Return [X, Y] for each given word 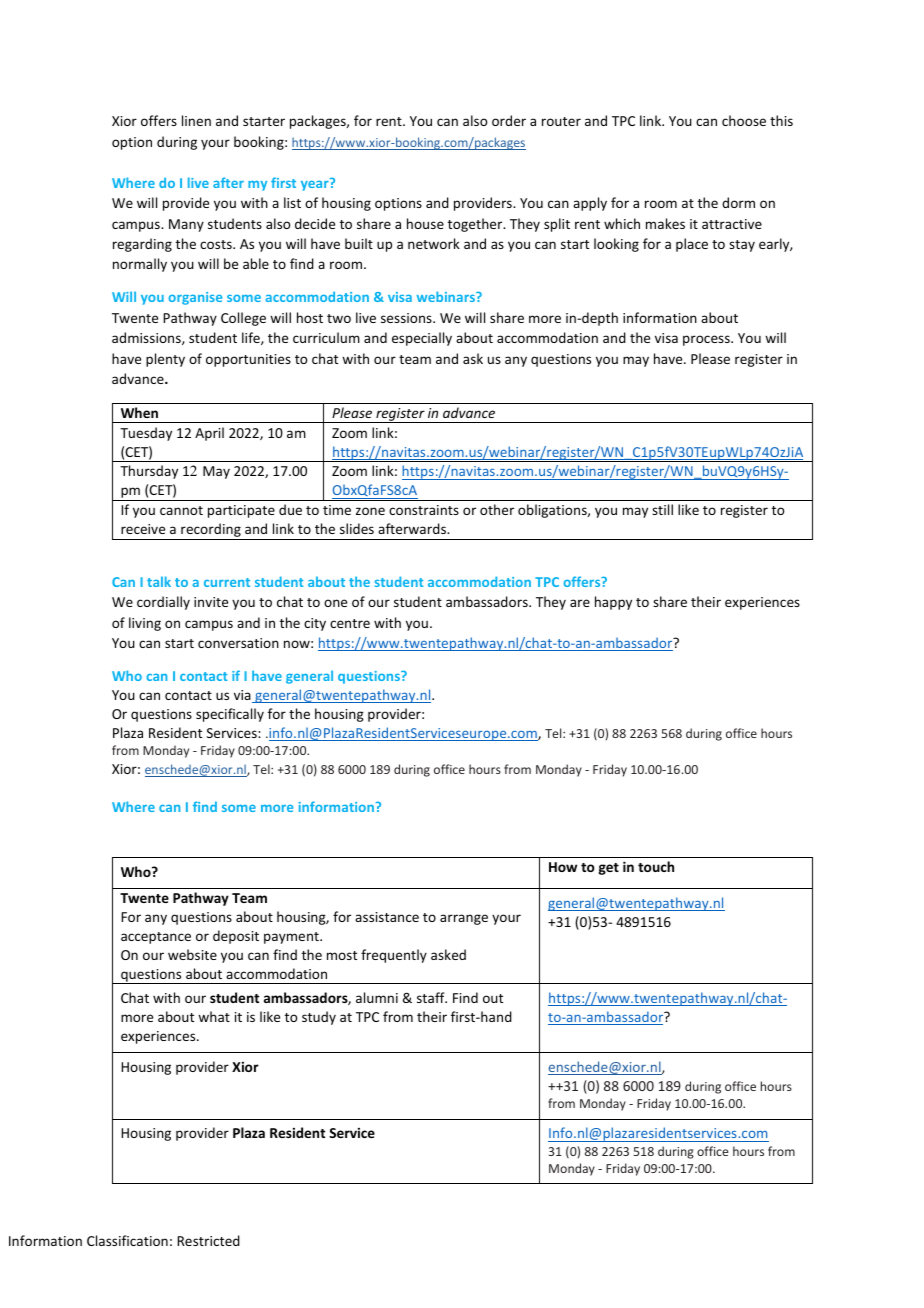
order [509, 120]
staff [432, 997]
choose [744, 120]
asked [448, 954]
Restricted [208, 1240]
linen [196, 120]
